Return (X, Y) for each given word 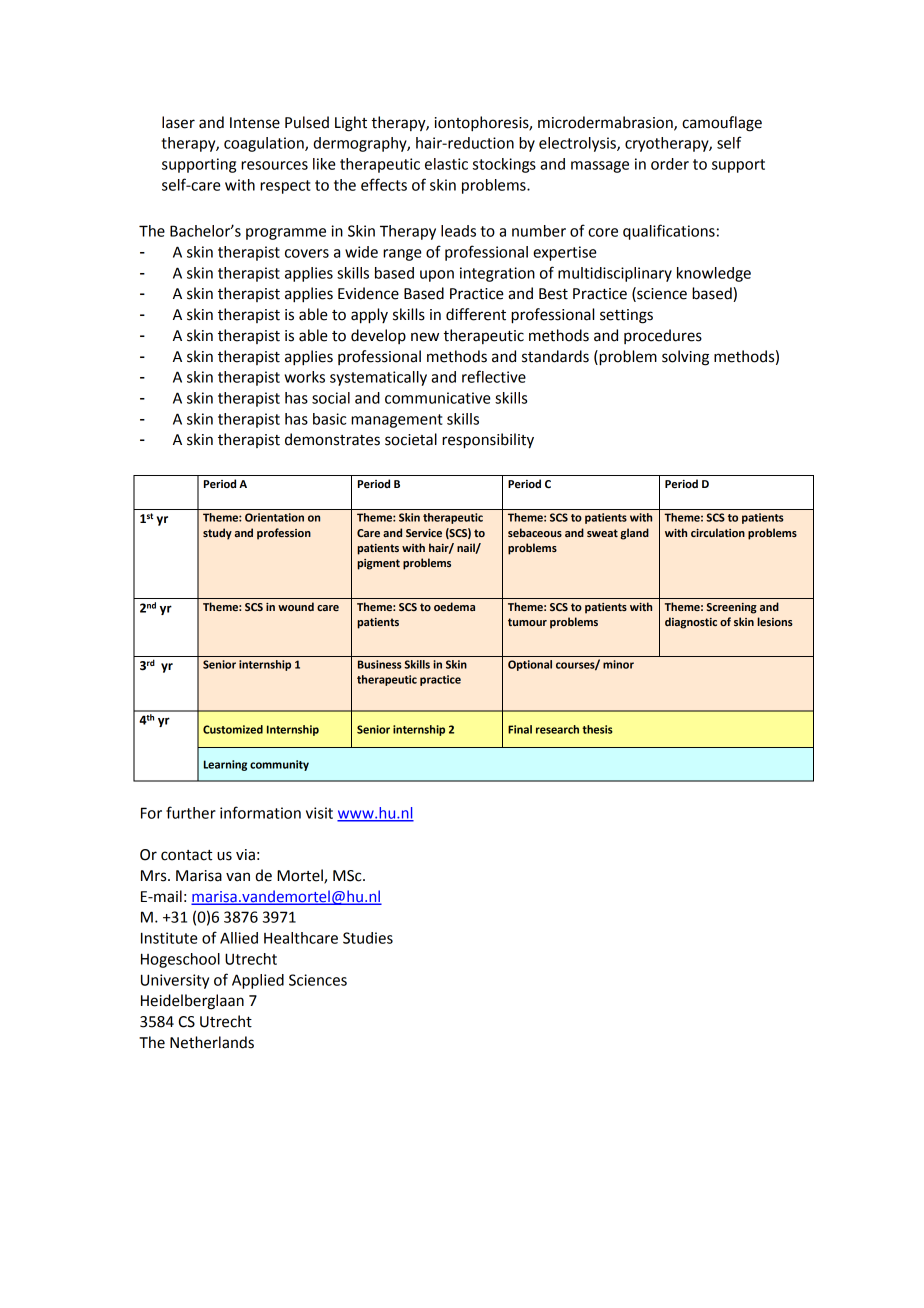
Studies (368, 938)
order (670, 164)
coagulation (265, 144)
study (217, 534)
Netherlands (212, 1042)
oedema (454, 606)
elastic (446, 164)
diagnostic (691, 623)
